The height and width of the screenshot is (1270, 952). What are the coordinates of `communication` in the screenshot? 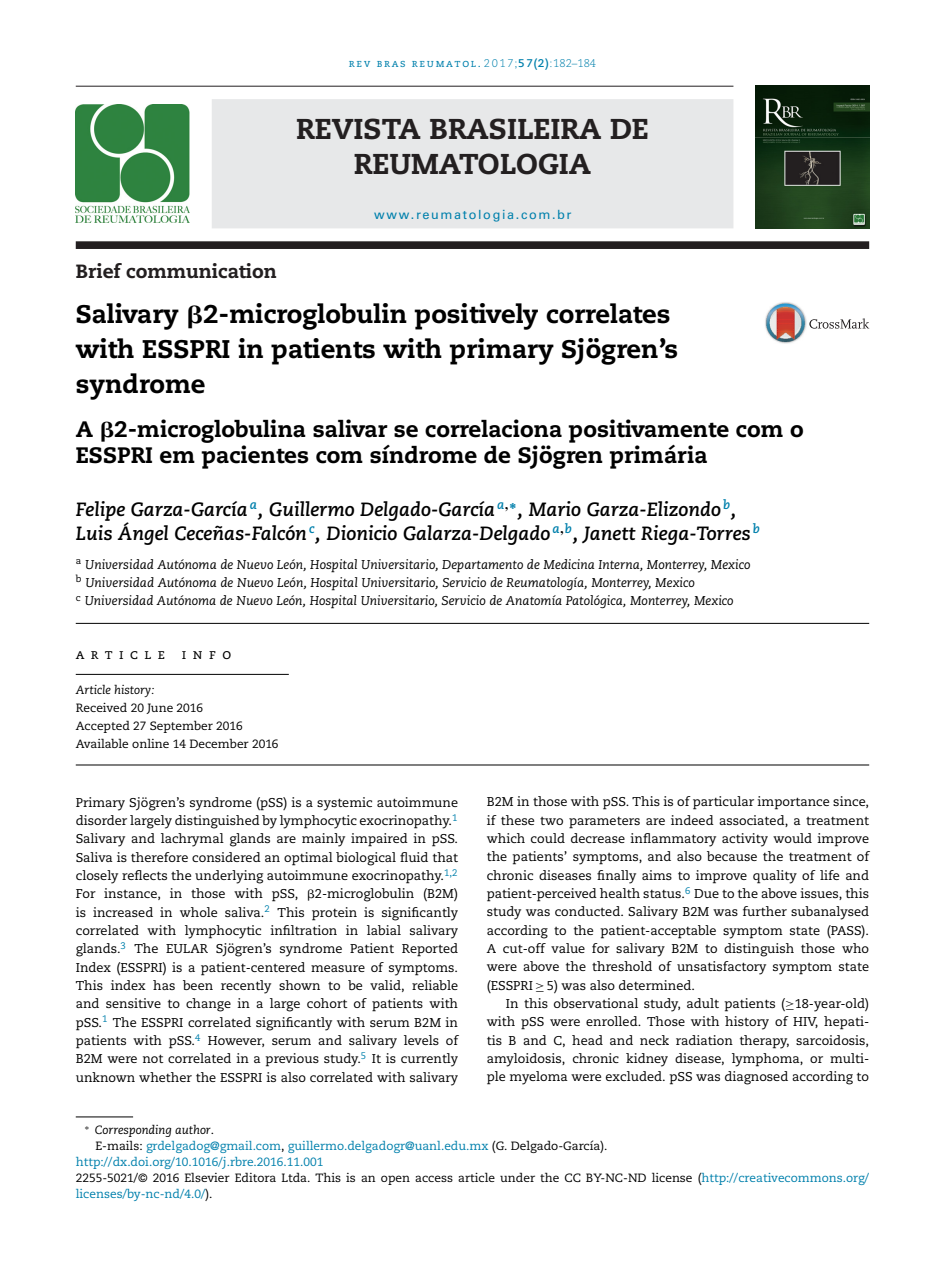 It's located at (201, 271).
